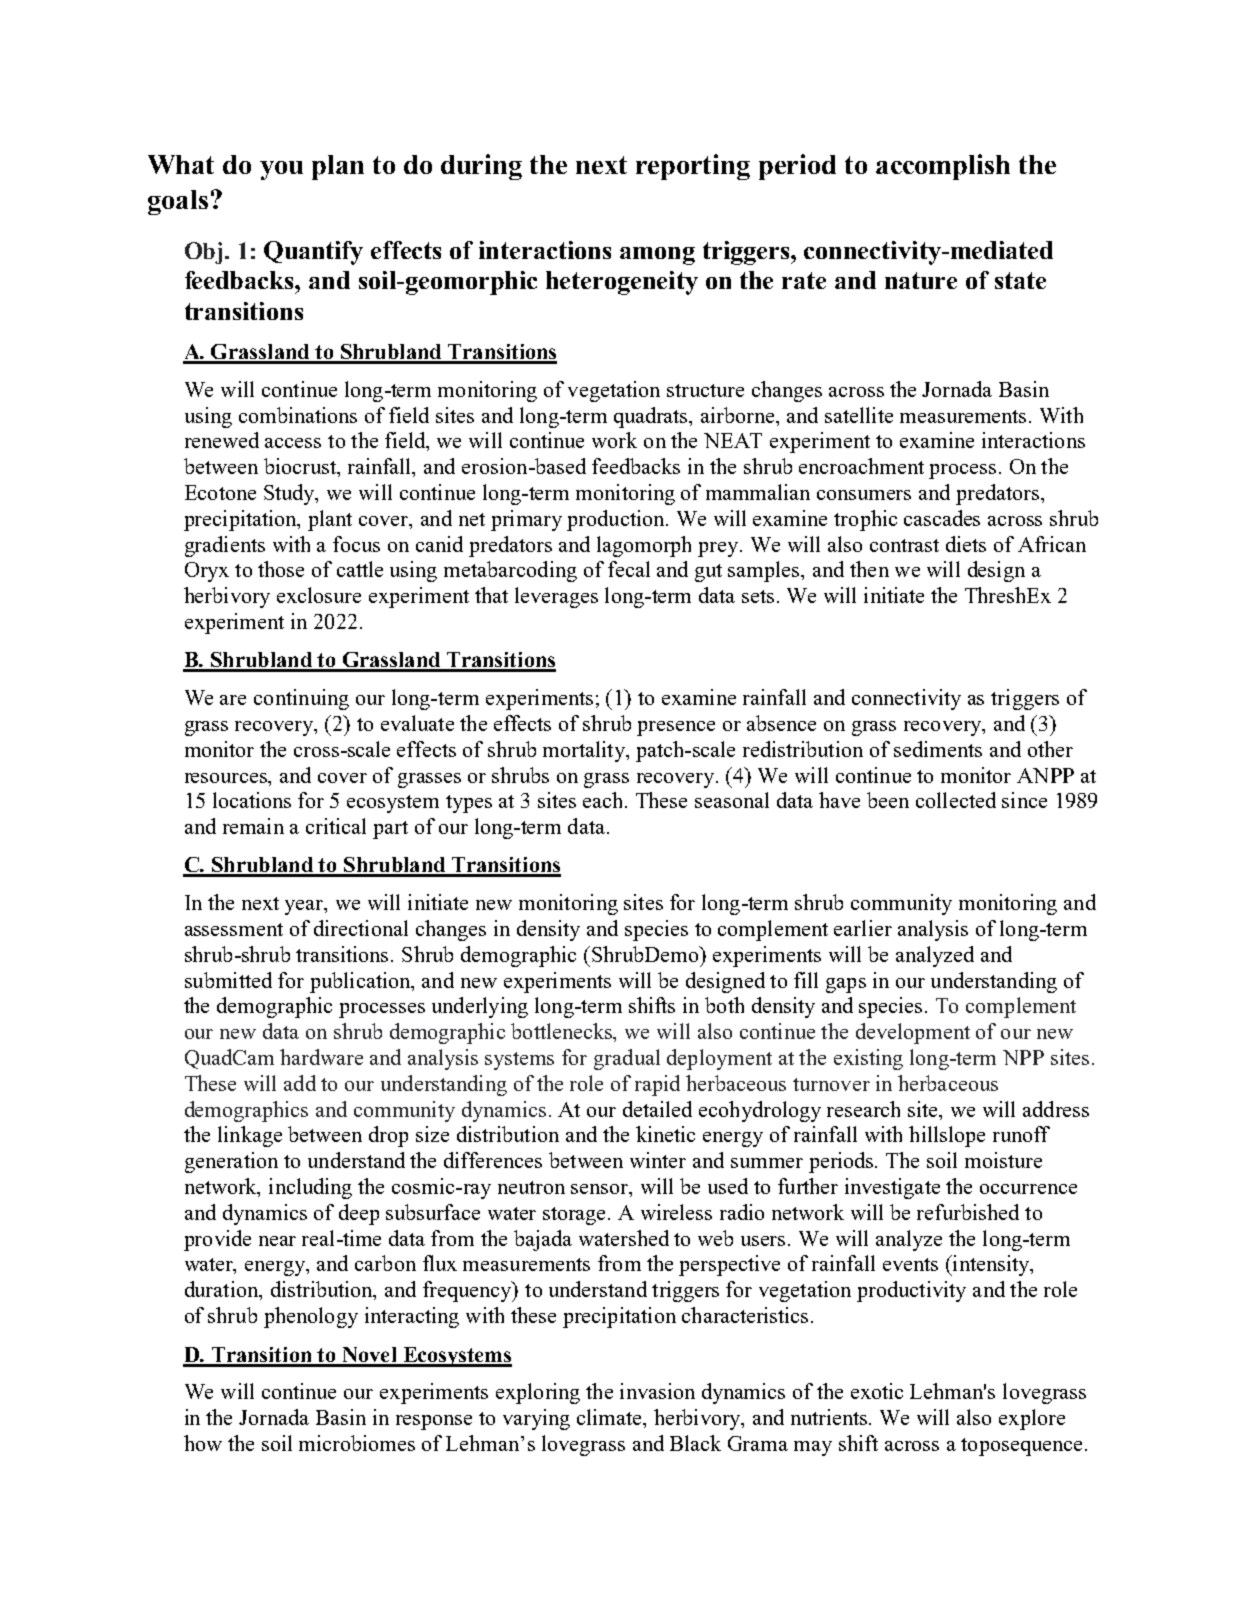 The width and height of the image is (1248, 1616). Describe the element at coordinates (357, 1443) in the image. I see `microbiomes` at that location.
